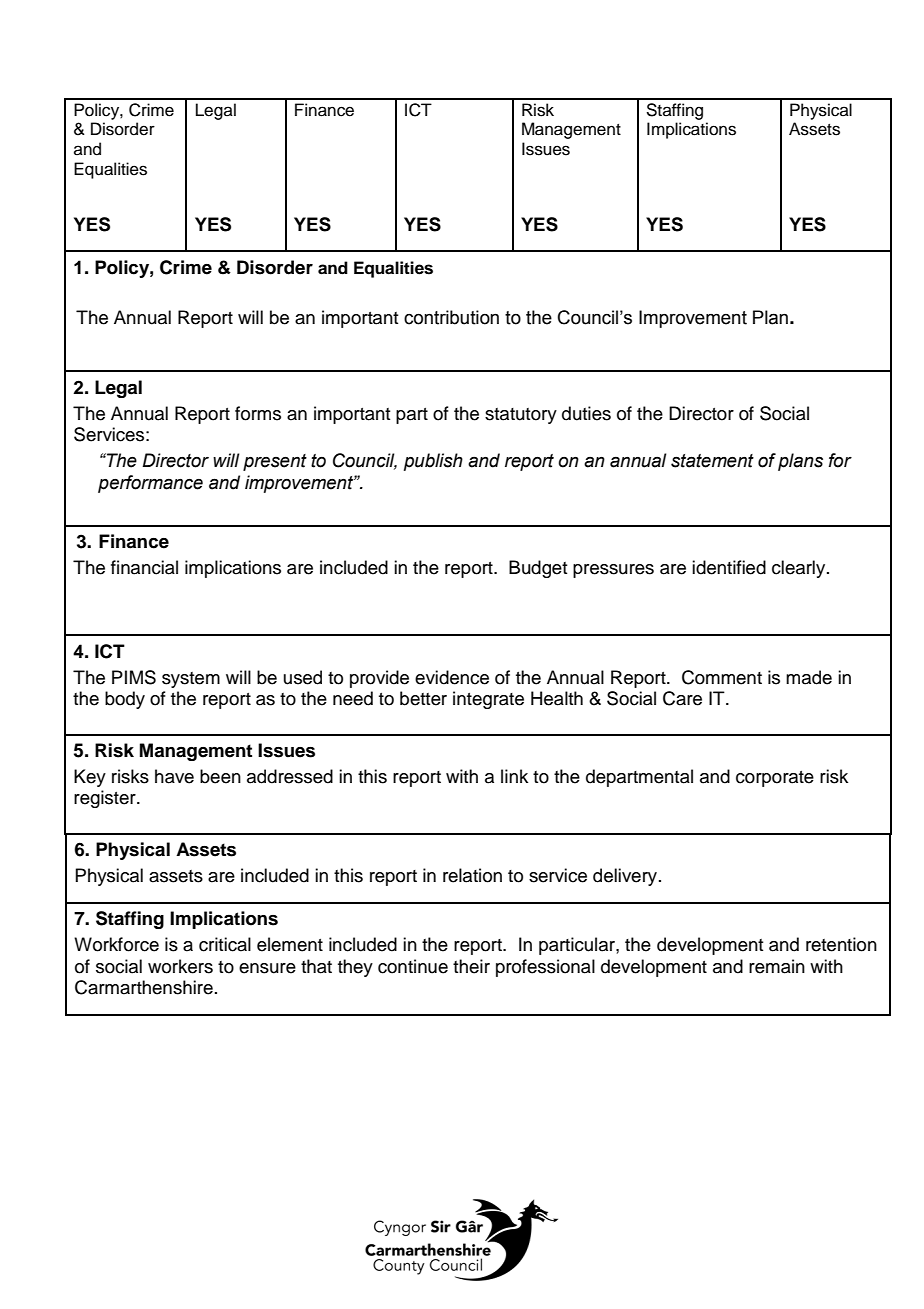  I want to click on body, so click(125, 700).
